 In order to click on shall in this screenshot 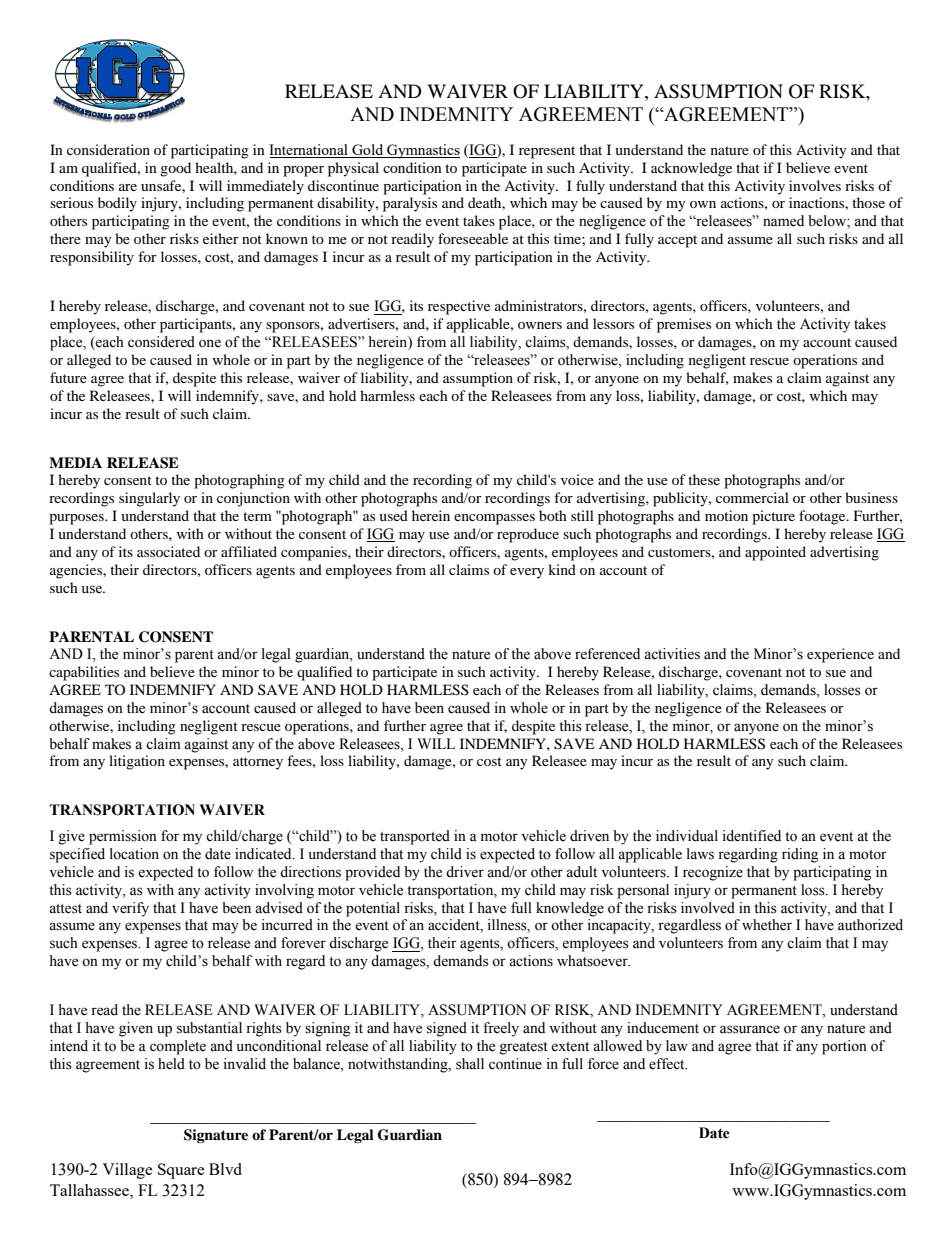, I will do `click(470, 1064)`.
